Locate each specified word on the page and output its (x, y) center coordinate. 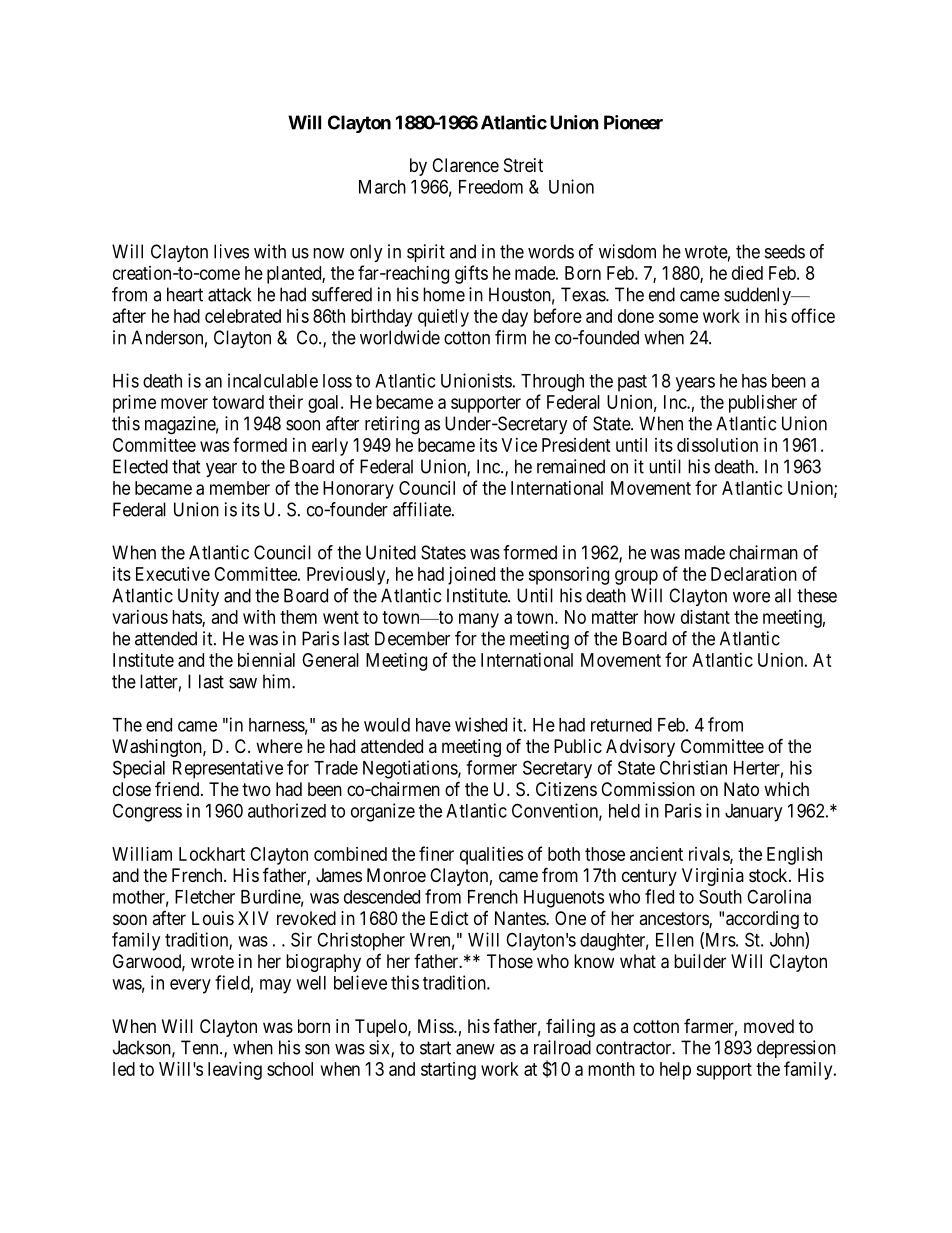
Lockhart (212, 854)
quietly (443, 318)
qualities (491, 856)
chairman (763, 552)
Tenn (201, 1047)
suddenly (758, 296)
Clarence (465, 165)
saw (243, 683)
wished (481, 724)
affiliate (423, 509)
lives (231, 251)
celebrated (243, 316)
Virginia (713, 877)
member (240, 488)
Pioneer (633, 122)
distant (705, 617)
